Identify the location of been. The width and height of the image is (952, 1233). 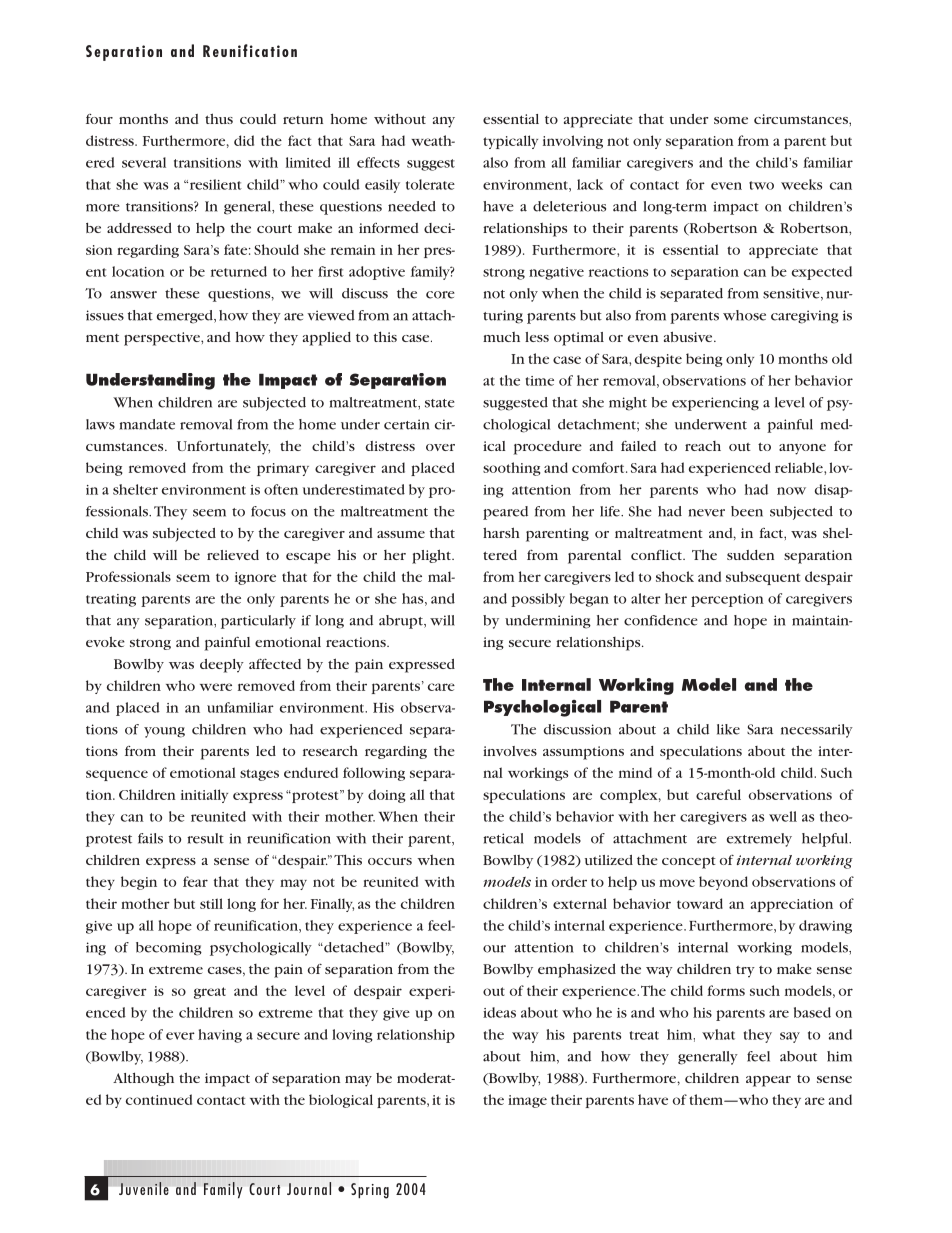
(747, 511).
